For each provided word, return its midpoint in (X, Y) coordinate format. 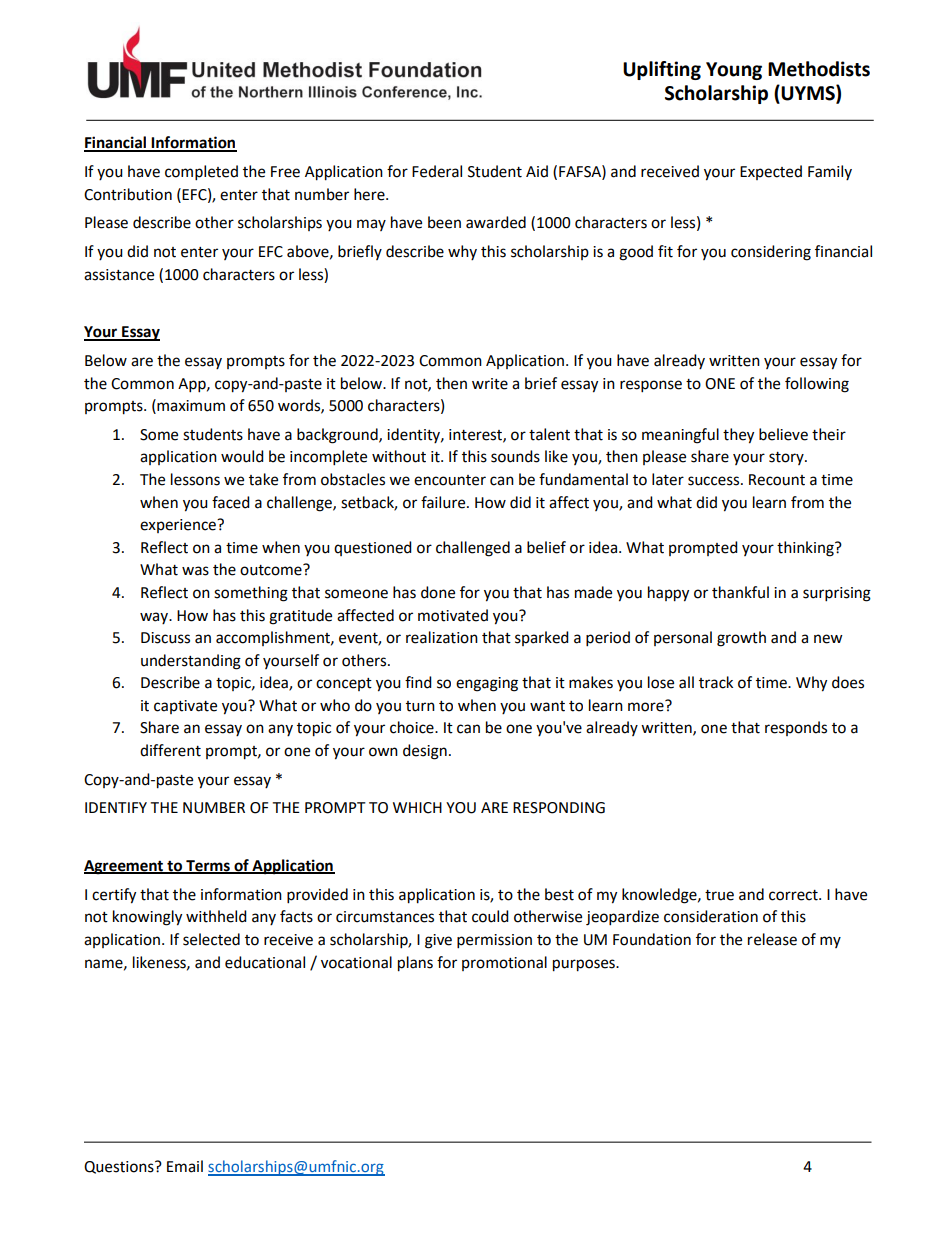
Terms (208, 867)
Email (185, 1166)
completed (201, 173)
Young (734, 71)
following (817, 385)
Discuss (165, 638)
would (242, 456)
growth (741, 639)
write (490, 384)
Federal (437, 171)
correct (794, 895)
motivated (453, 615)
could (490, 916)
